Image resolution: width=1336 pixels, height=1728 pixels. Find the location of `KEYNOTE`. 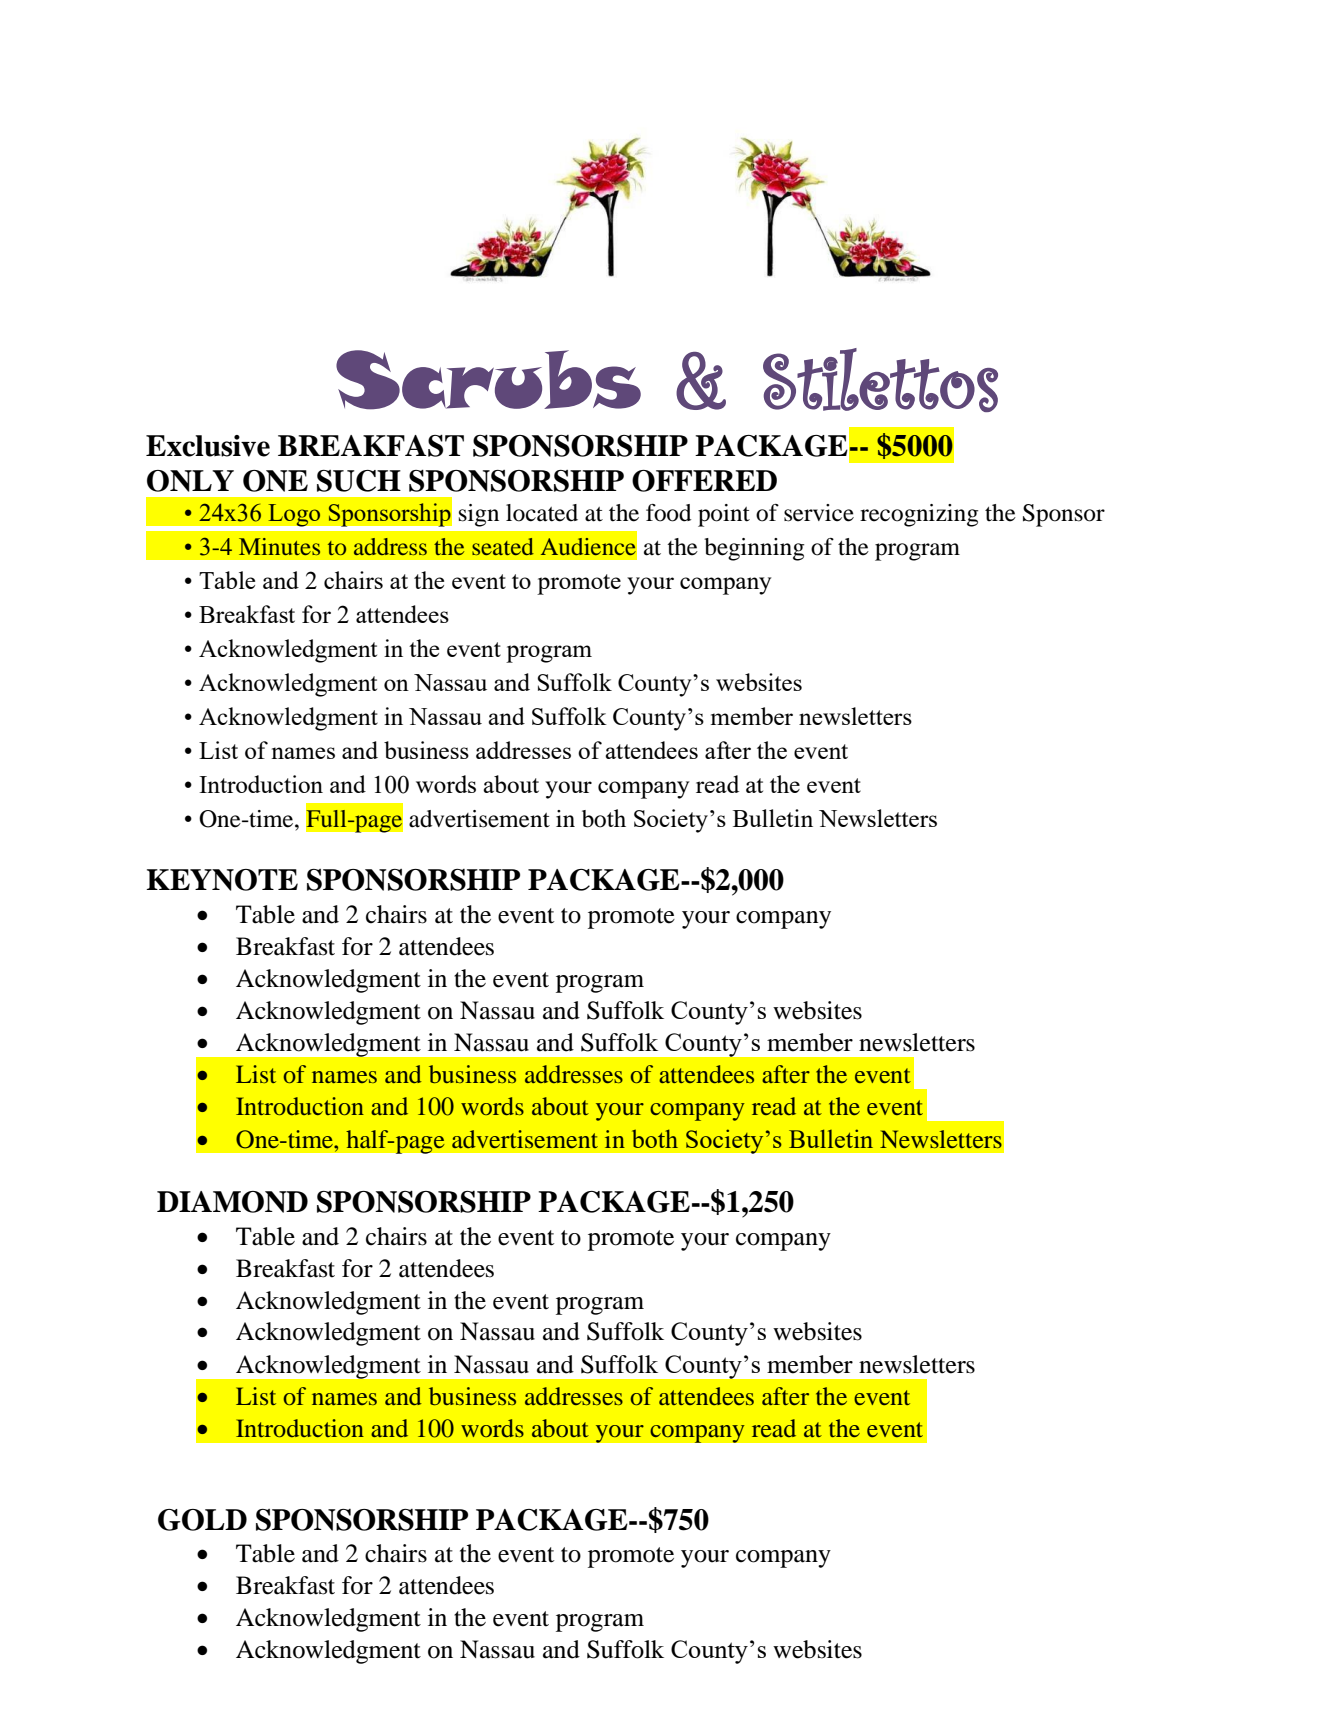

KEYNOTE is located at coordinates (222, 880).
